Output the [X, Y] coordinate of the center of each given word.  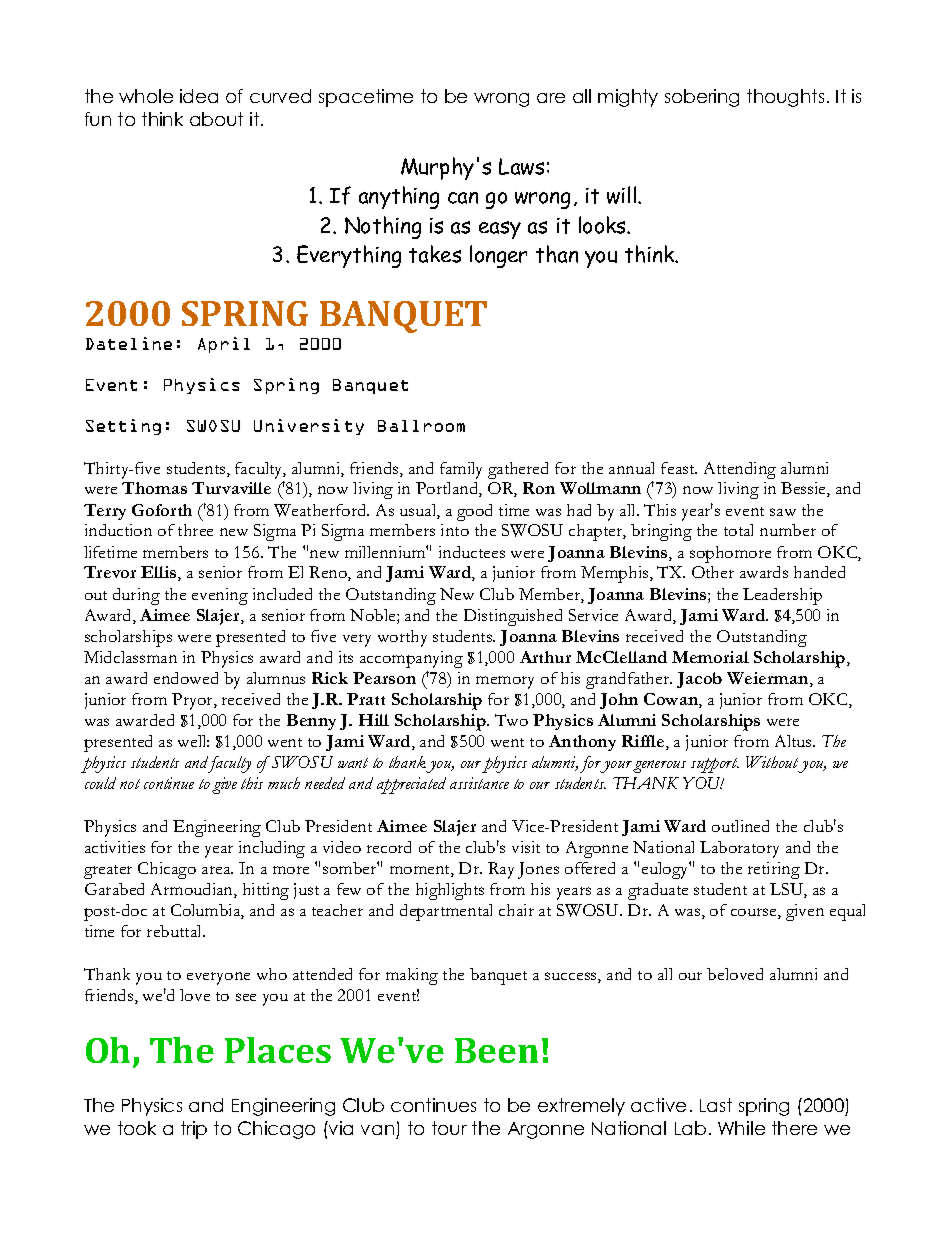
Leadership [782, 596]
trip [194, 1130]
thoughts [785, 98]
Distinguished [513, 617]
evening [220, 596]
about [216, 119]
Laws [521, 166]
